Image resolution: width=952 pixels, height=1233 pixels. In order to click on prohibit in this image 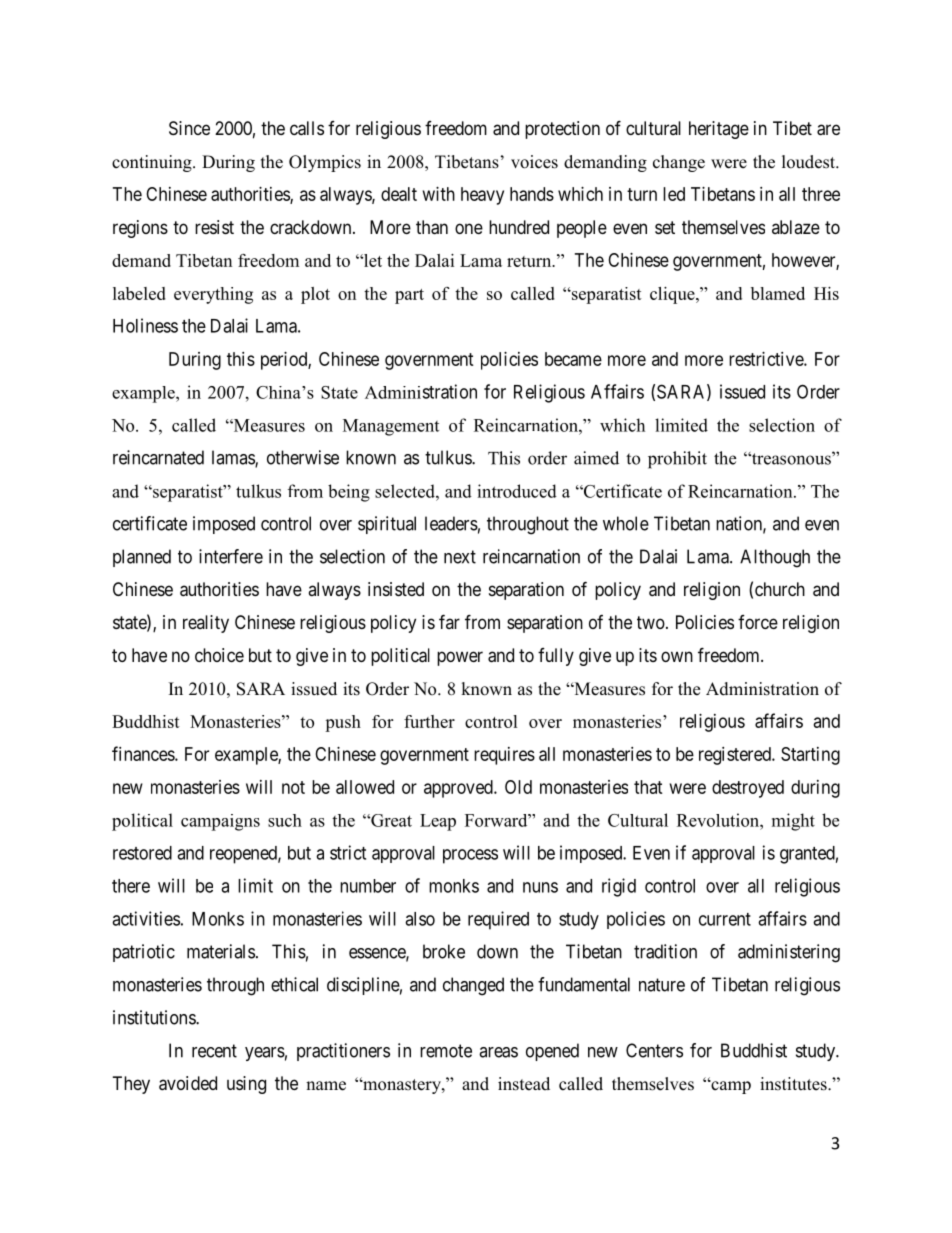, I will do `click(677, 460)`.
